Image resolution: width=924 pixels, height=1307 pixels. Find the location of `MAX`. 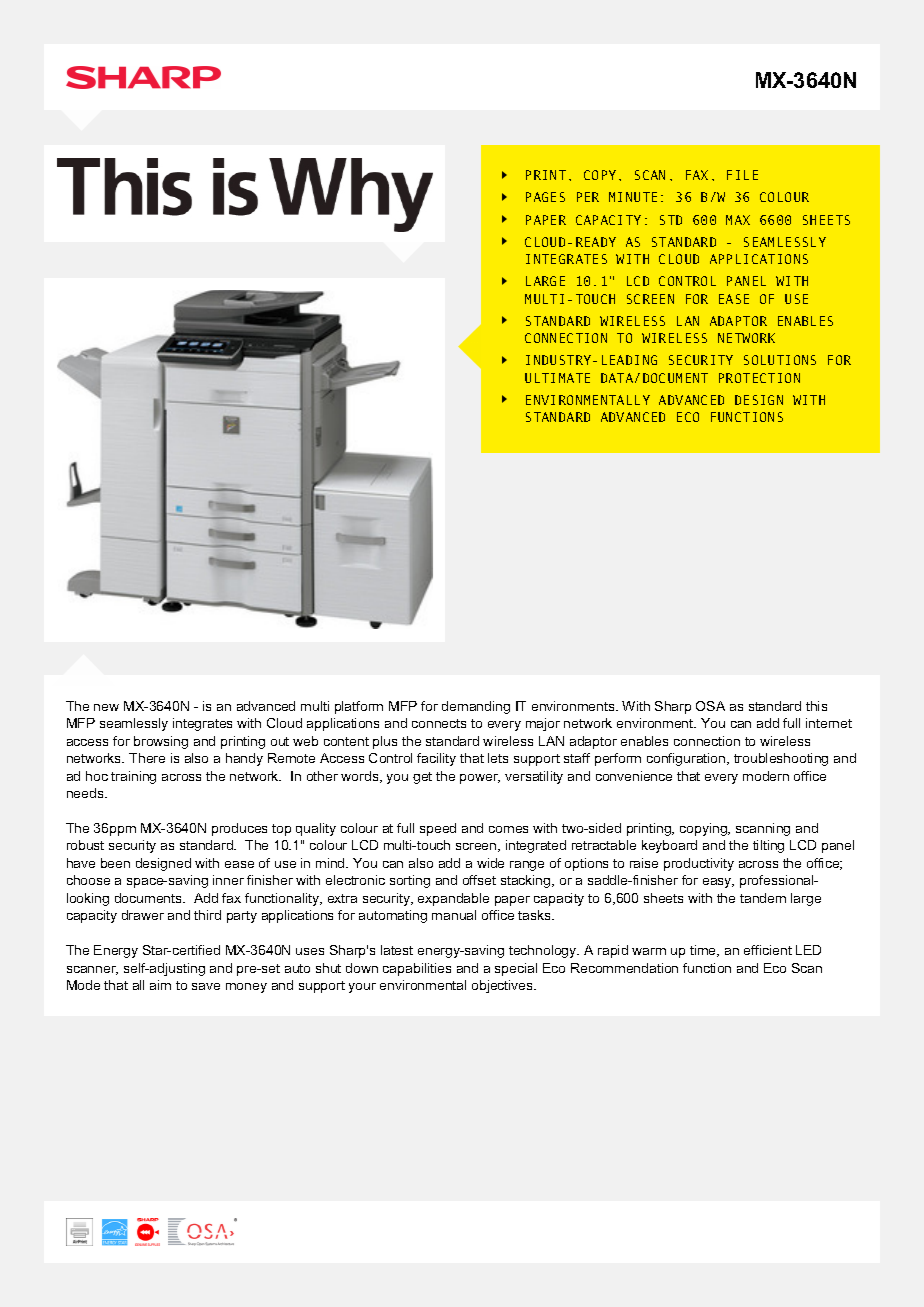

MAX is located at coordinates (738, 220).
